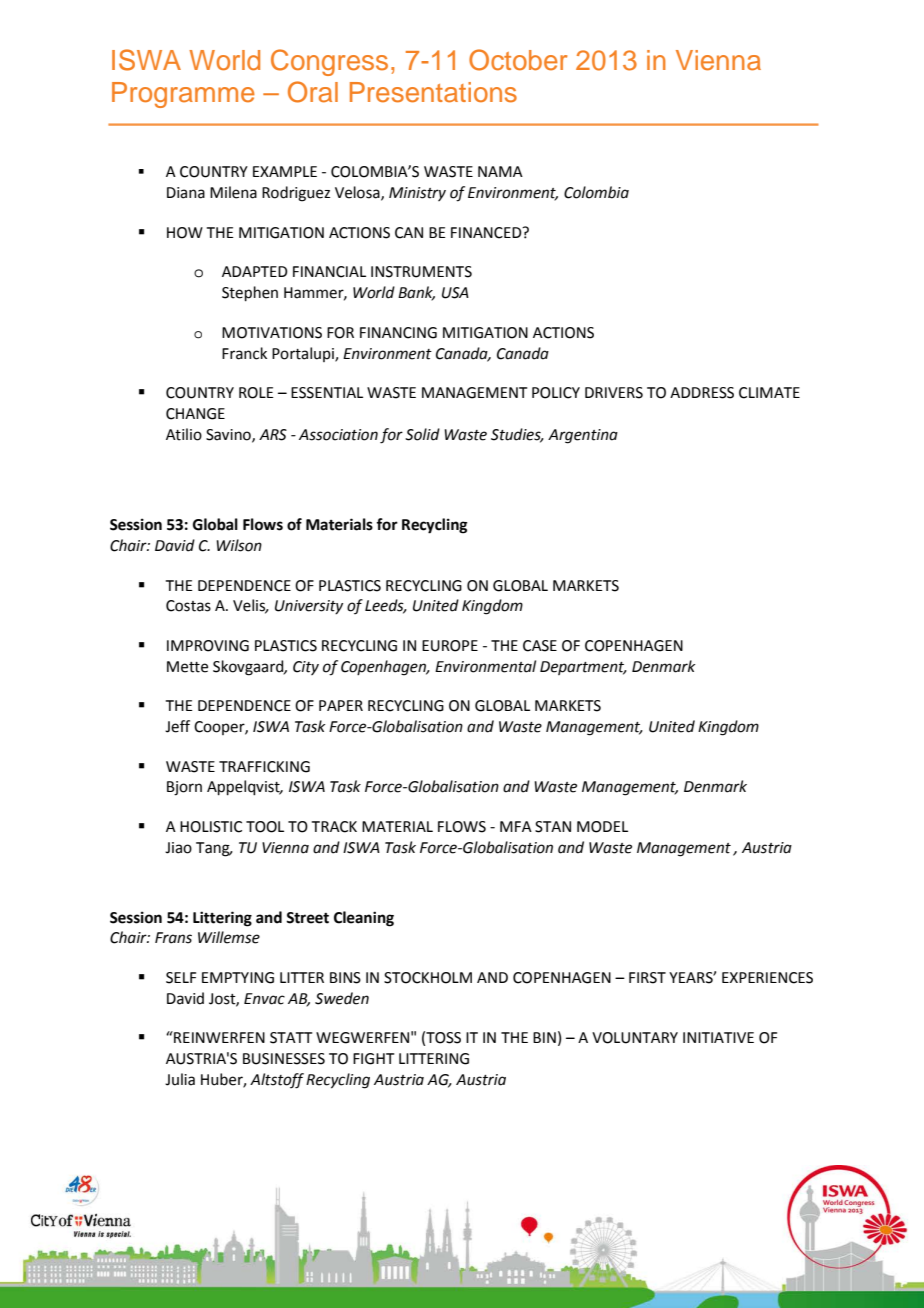  Describe the element at coordinates (583, 668) in the image. I see `Department` at that location.
